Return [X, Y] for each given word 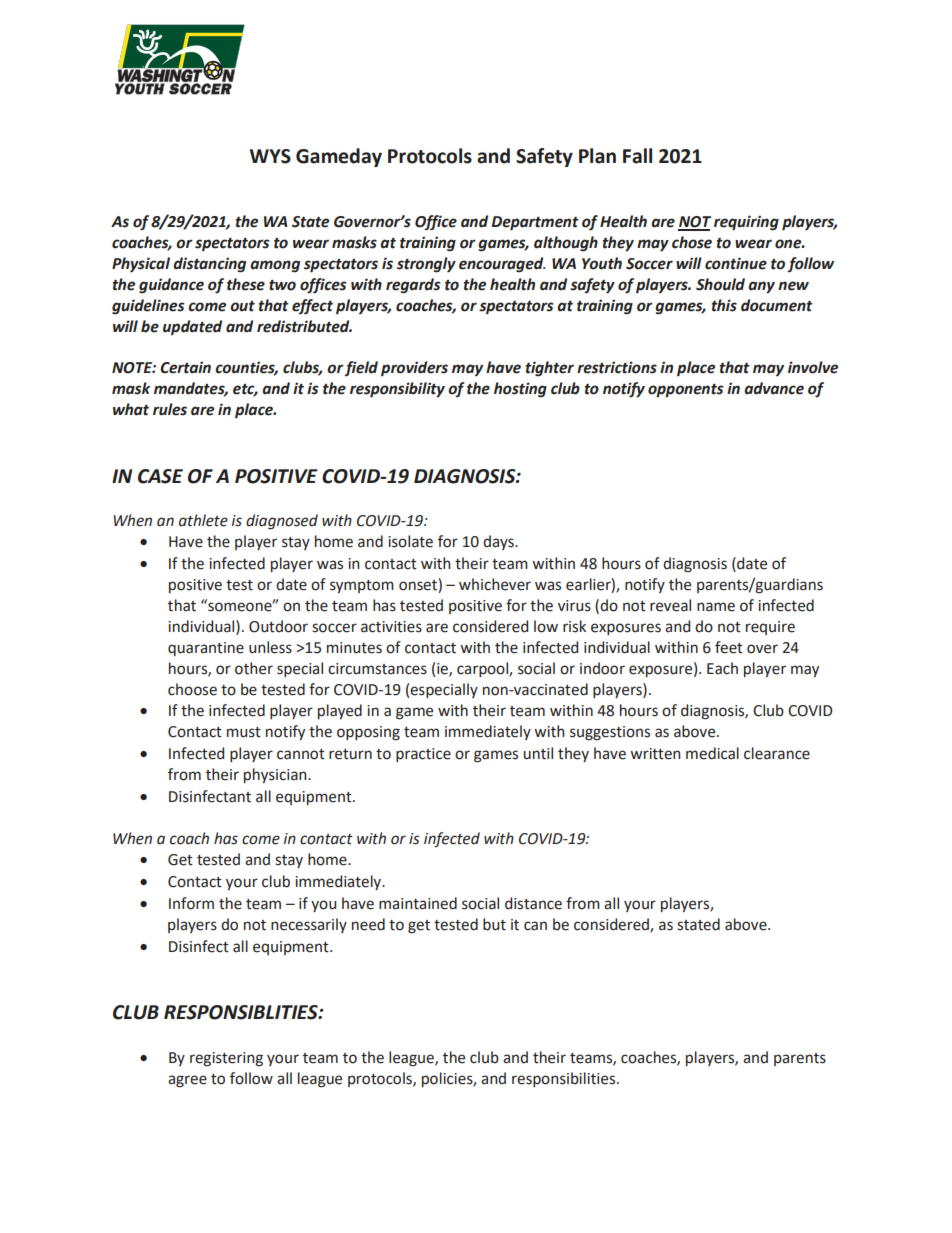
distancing [209, 265]
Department [535, 223]
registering [226, 1059]
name [716, 607]
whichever [495, 584]
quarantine [206, 649]
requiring [746, 223]
